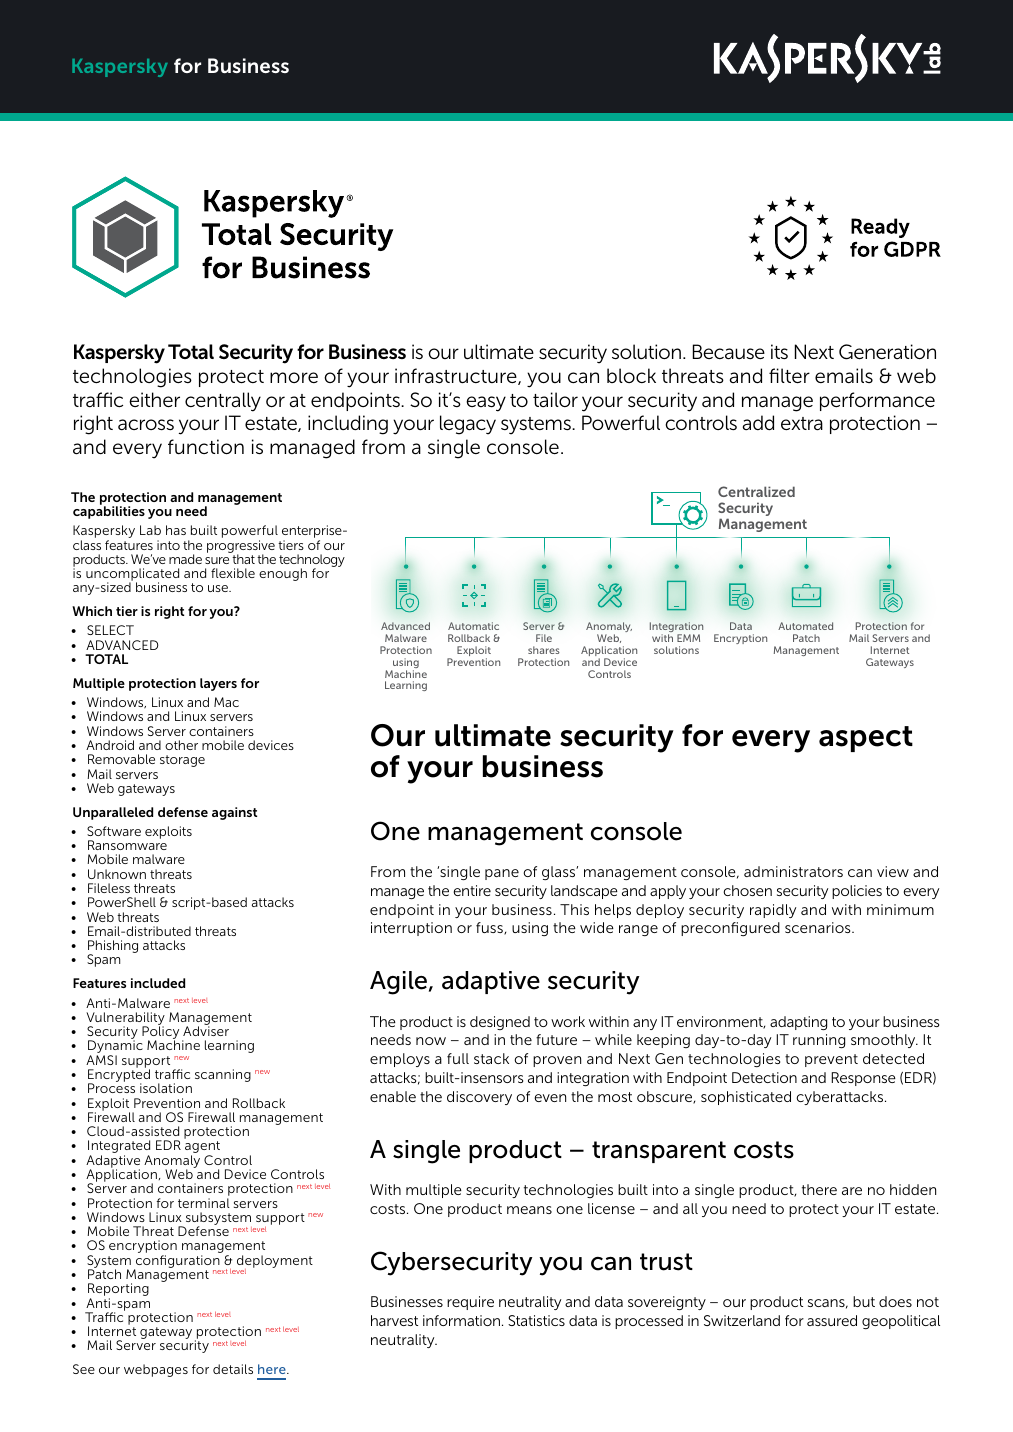 The width and height of the screenshot is (1013, 1432). I want to click on easy, so click(486, 404).
